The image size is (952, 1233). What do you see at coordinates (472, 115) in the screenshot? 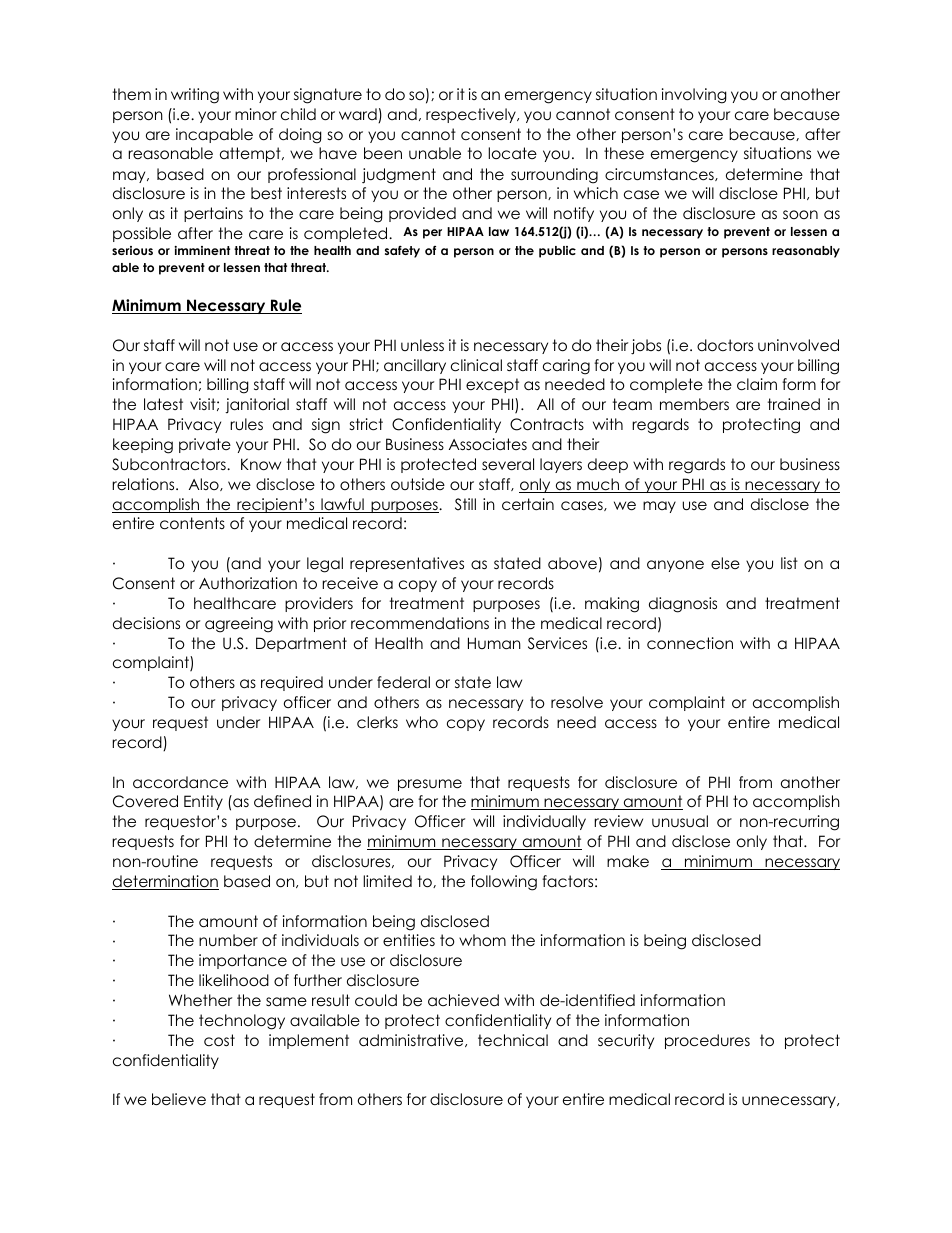
I see `respectively` at bounding box center [472, 115].
